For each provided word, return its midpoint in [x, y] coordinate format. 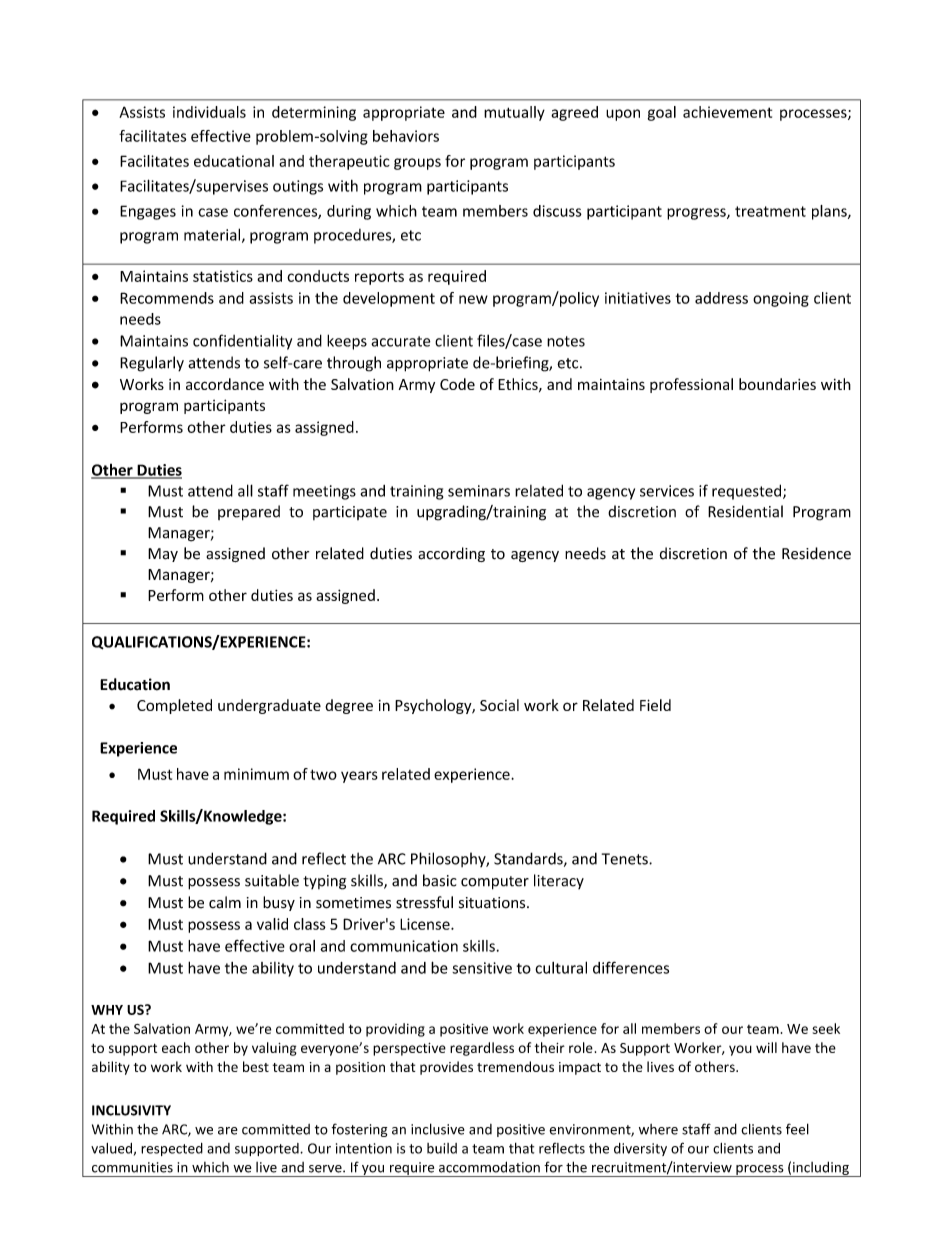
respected [172, 1149]
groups [417, 164]
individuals [209, 112]
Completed [174, 706]
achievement [727, 112]
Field [655, 705]
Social [499, 705]
